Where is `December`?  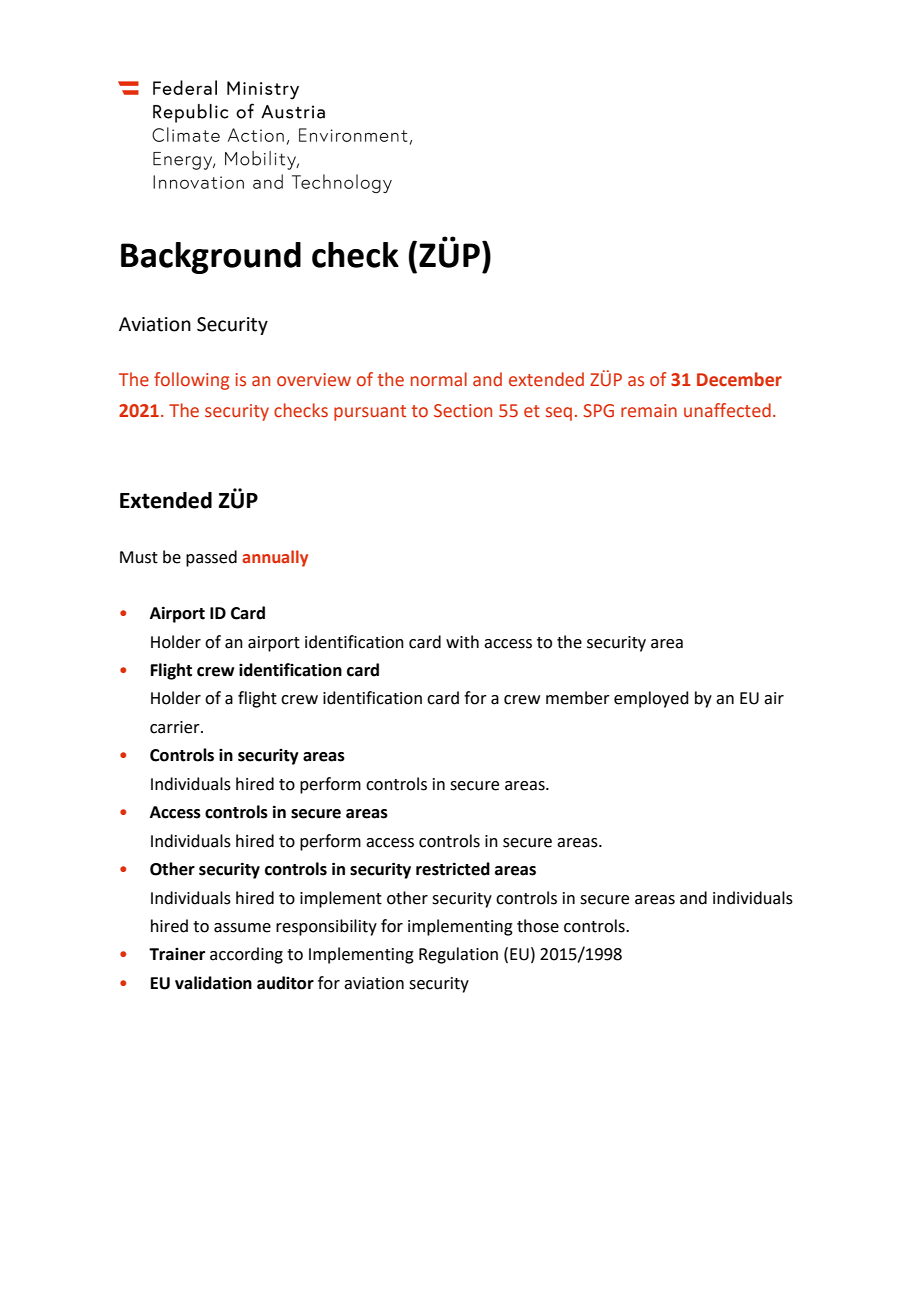 December is located at coordinates (739, 379).
